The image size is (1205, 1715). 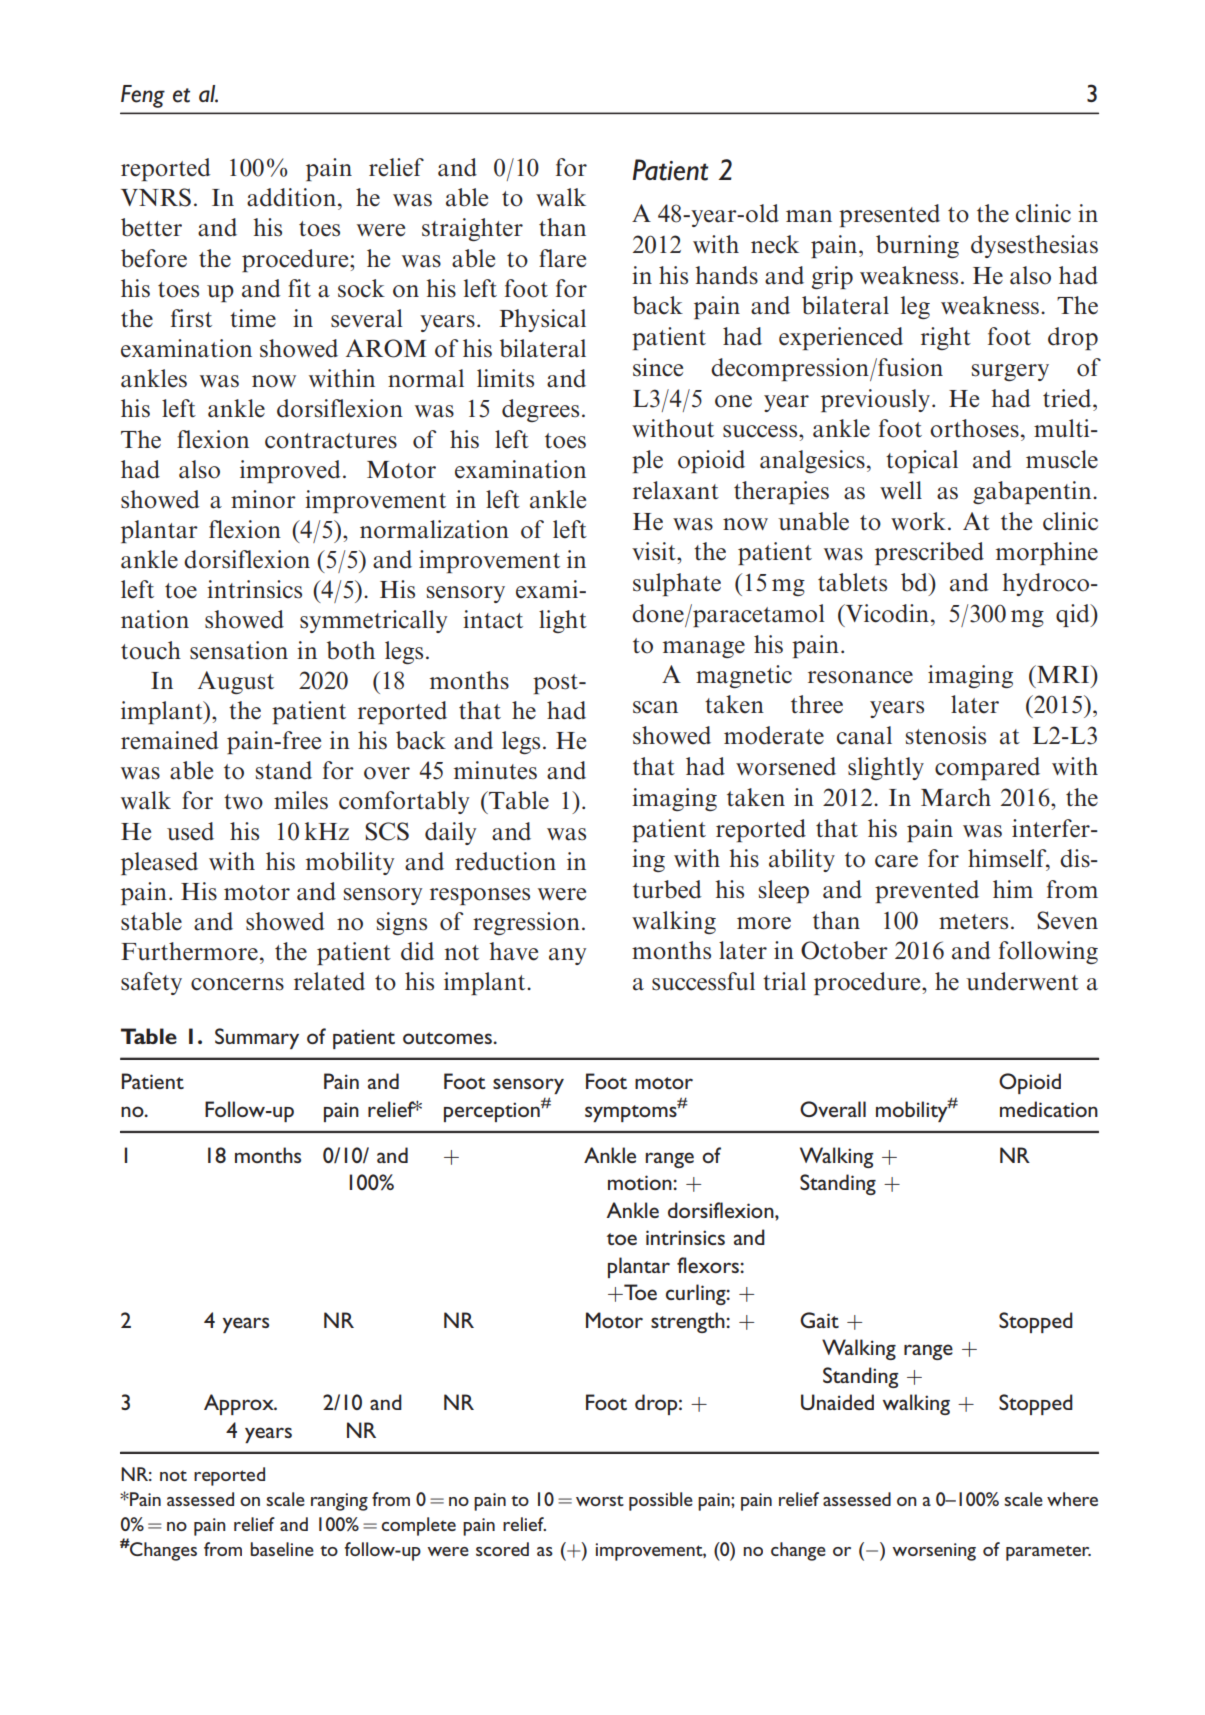 What do you see at coordinates (257, 1038) in the page?
I see `Summary` at bounding box center [257, 1038].
